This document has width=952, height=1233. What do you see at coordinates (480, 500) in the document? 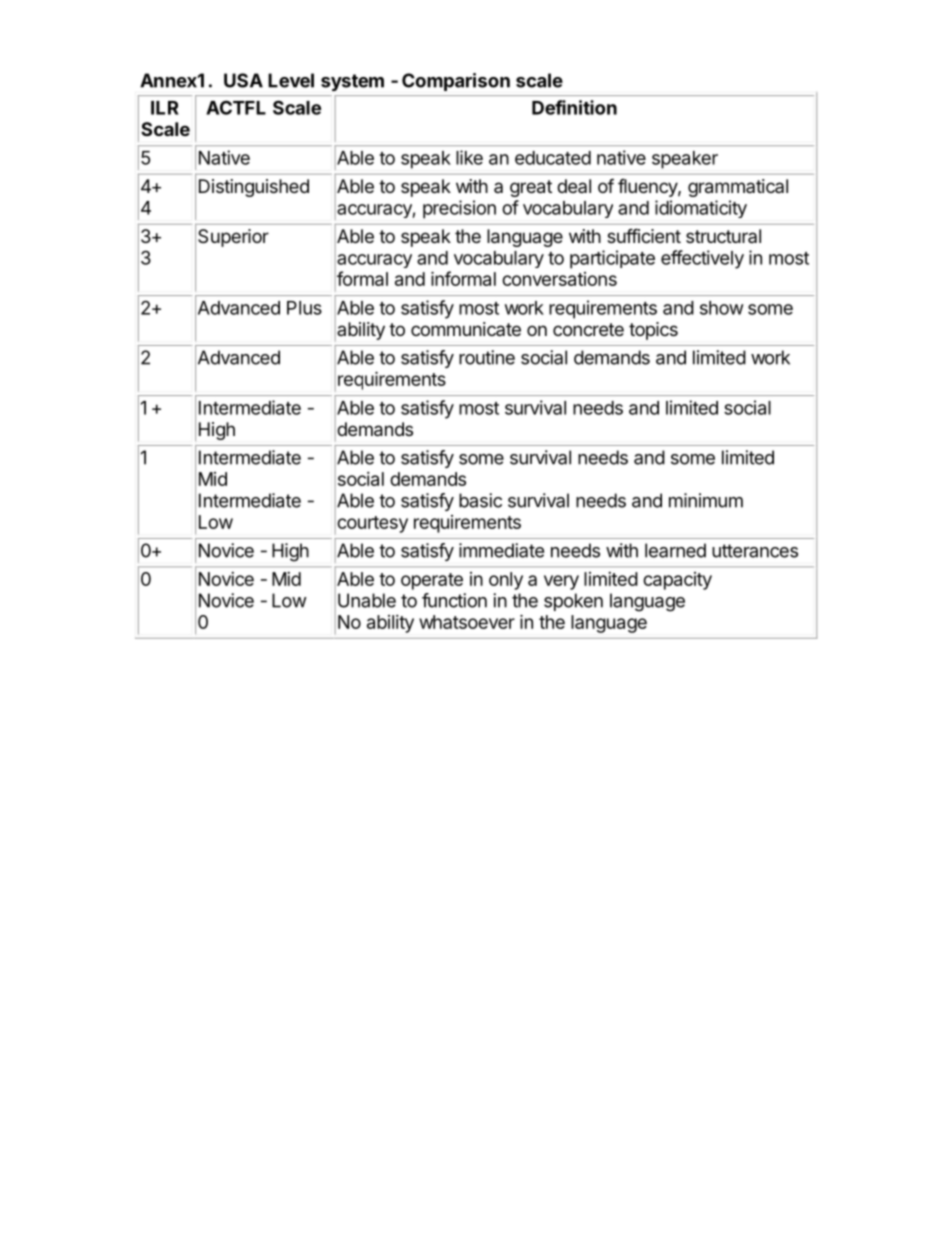
I see `basic` at bounding box center [480, 500].
